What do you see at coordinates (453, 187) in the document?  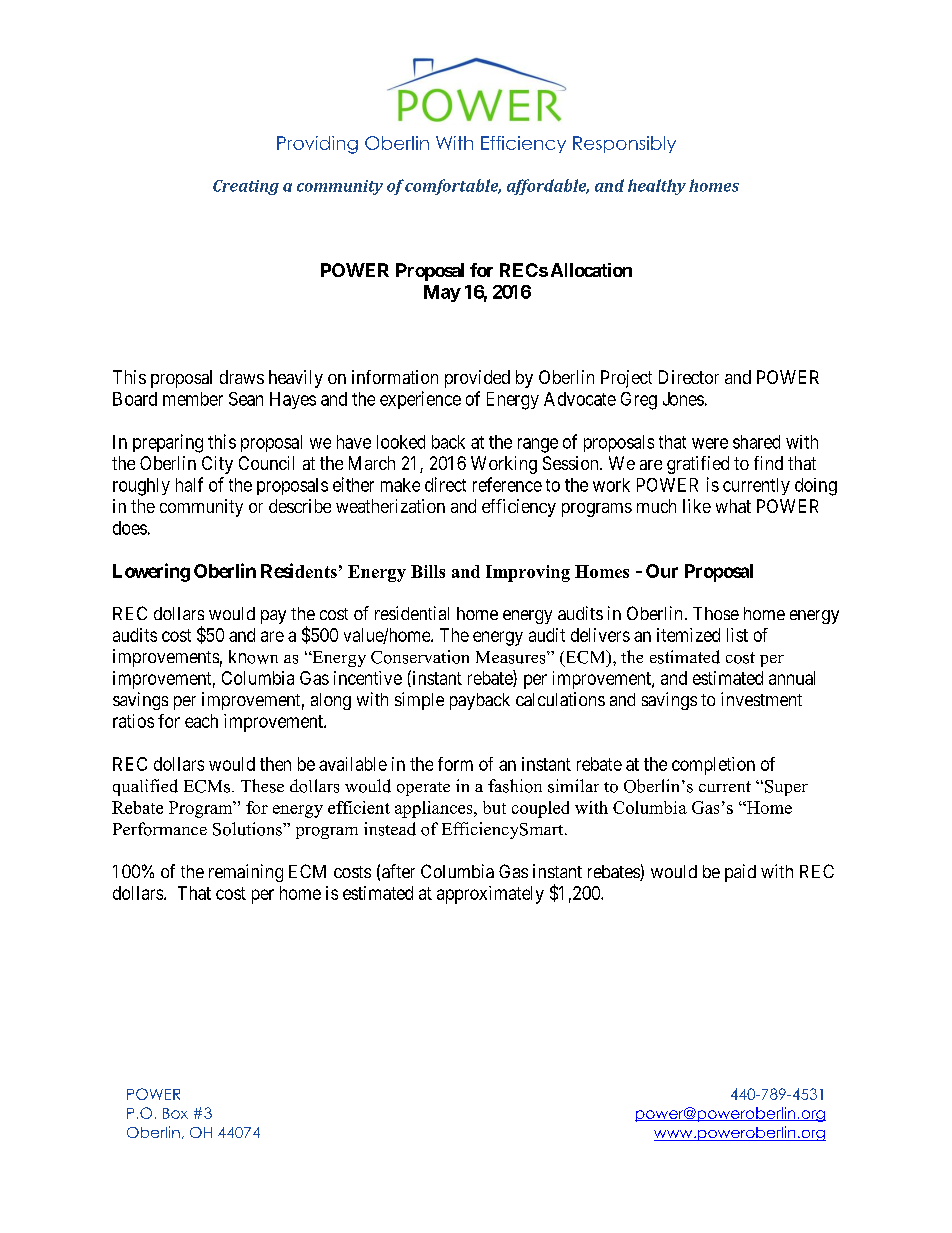 I see `comfortable` at bounding box center [453, 187].
